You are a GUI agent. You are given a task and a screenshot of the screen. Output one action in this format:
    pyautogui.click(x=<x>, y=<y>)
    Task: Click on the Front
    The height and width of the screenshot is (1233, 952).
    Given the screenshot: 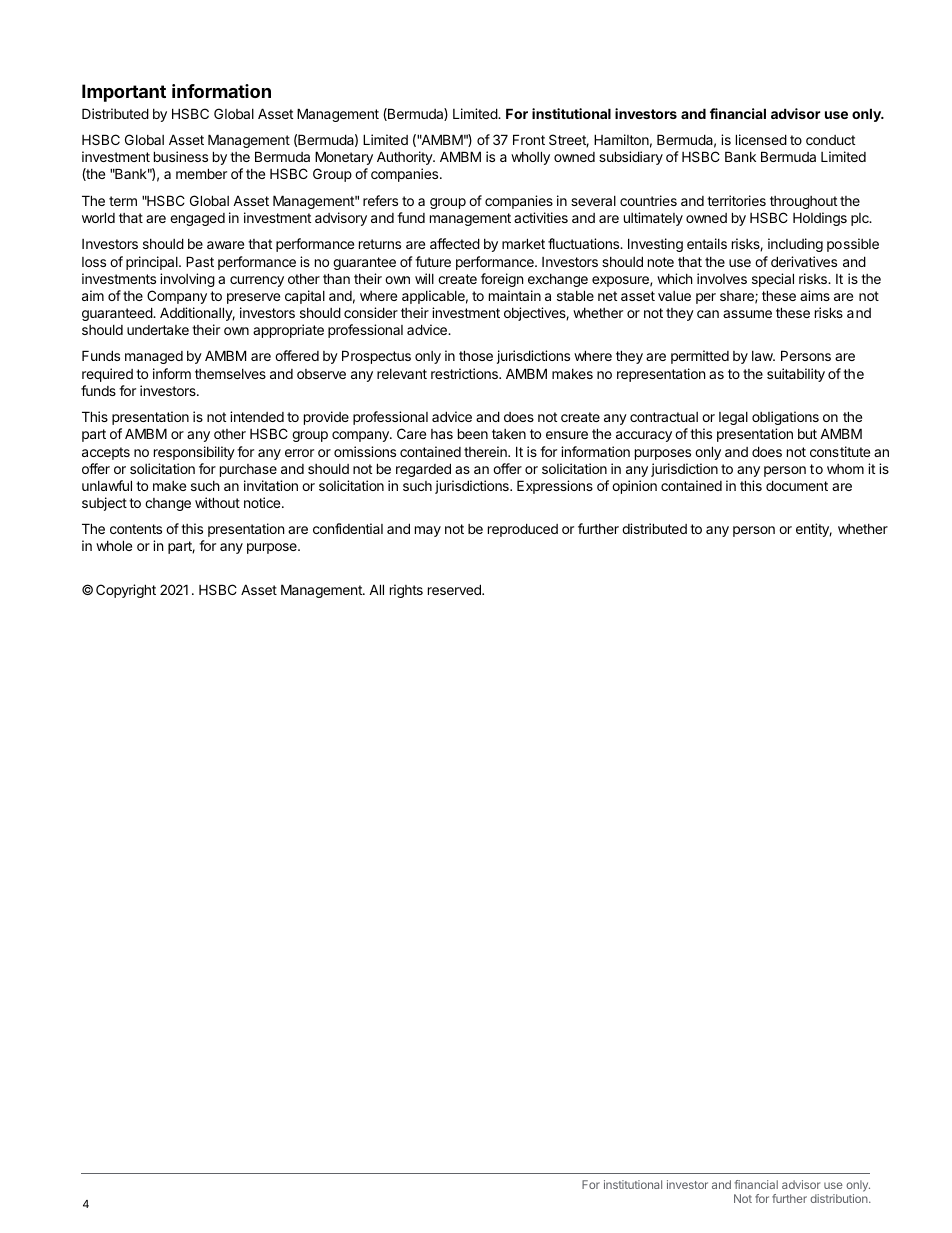 What is the action you would take?
    pyautogui.click(x=529, y=139)
